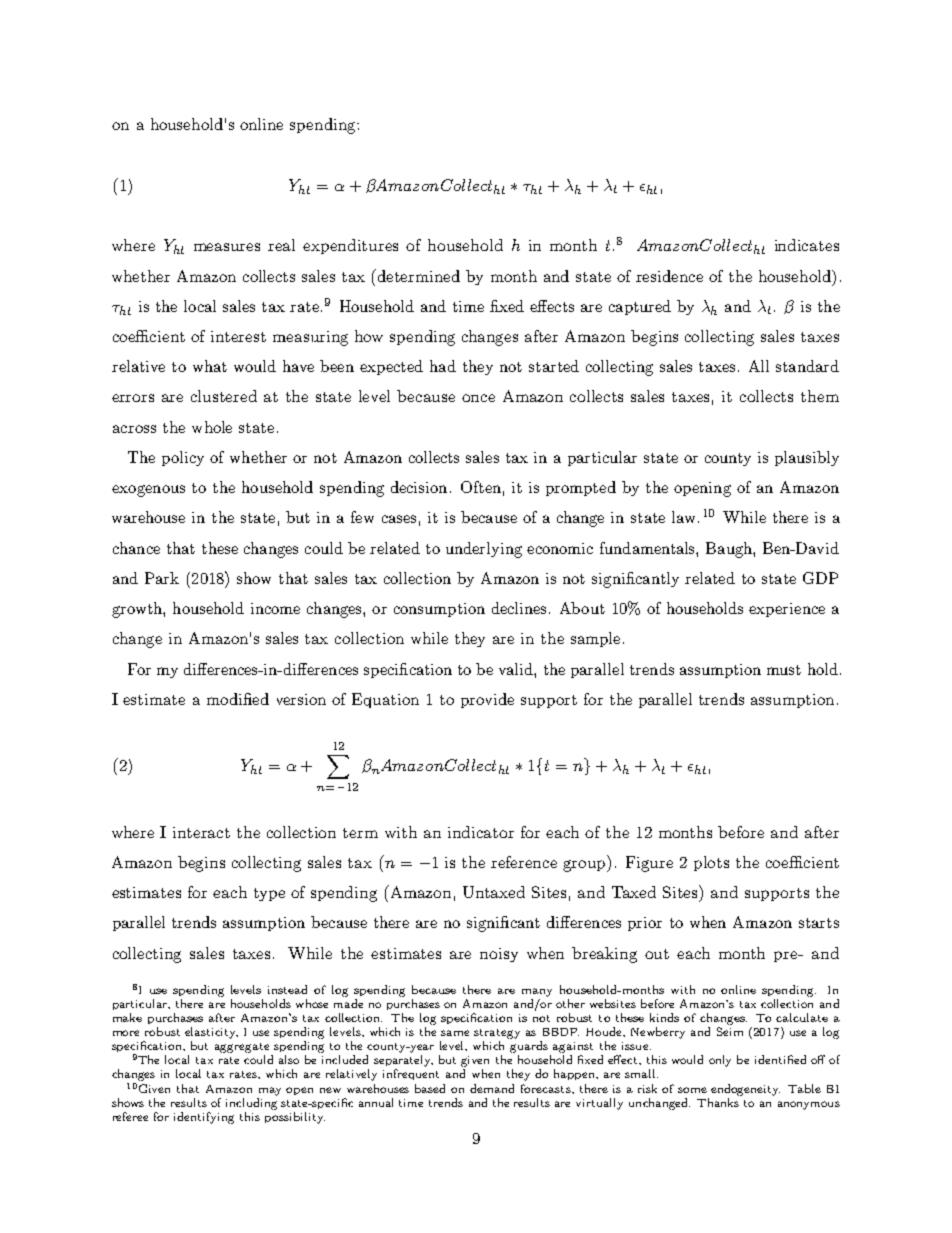 This screenshot has height=1233, width=952. I want to click on measures, so click(227, 247).
